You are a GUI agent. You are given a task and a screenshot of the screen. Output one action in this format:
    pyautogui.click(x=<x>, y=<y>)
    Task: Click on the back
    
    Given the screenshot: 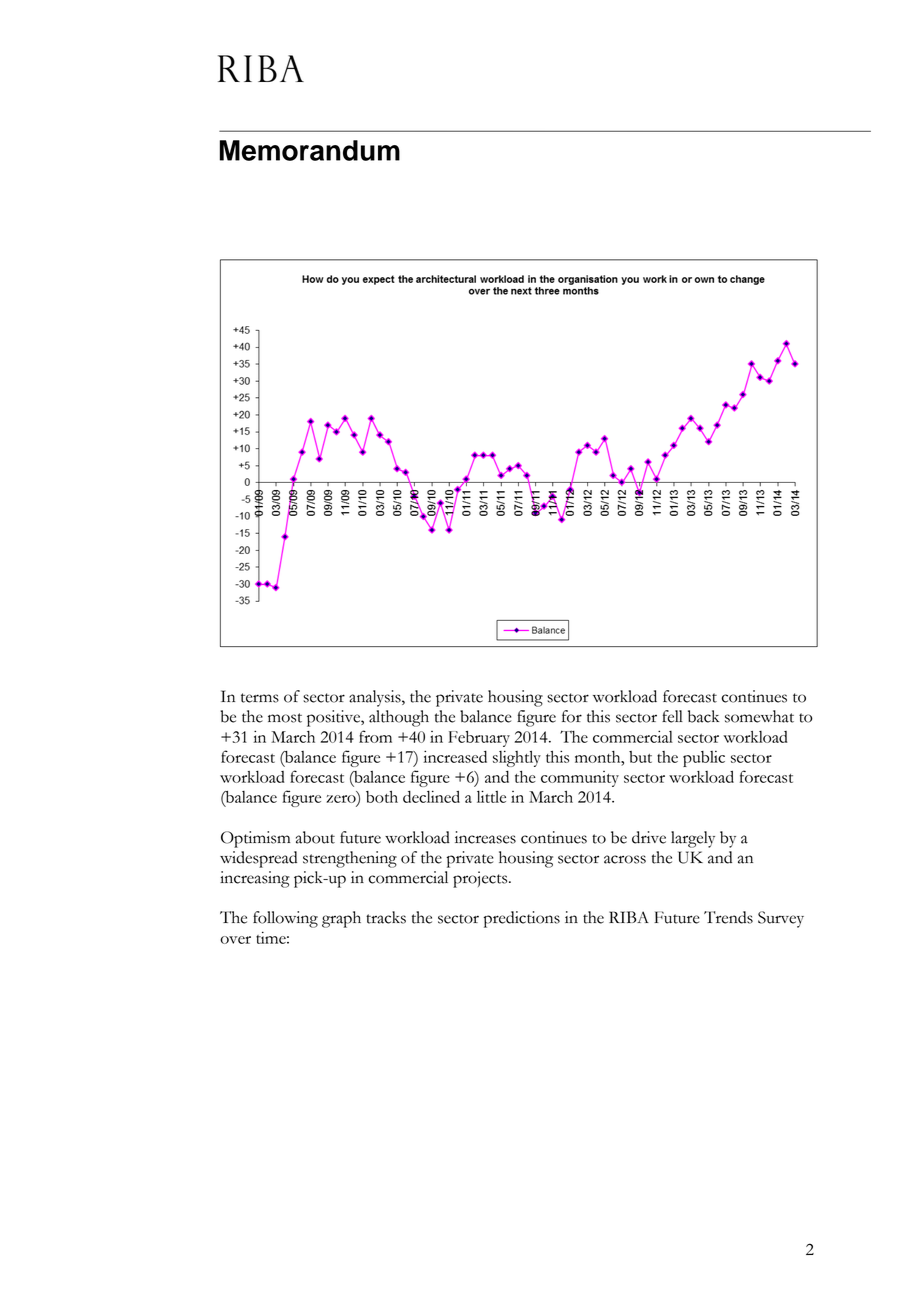 What is the action you would take?
    pyautogui.click(x=703, y=716)
